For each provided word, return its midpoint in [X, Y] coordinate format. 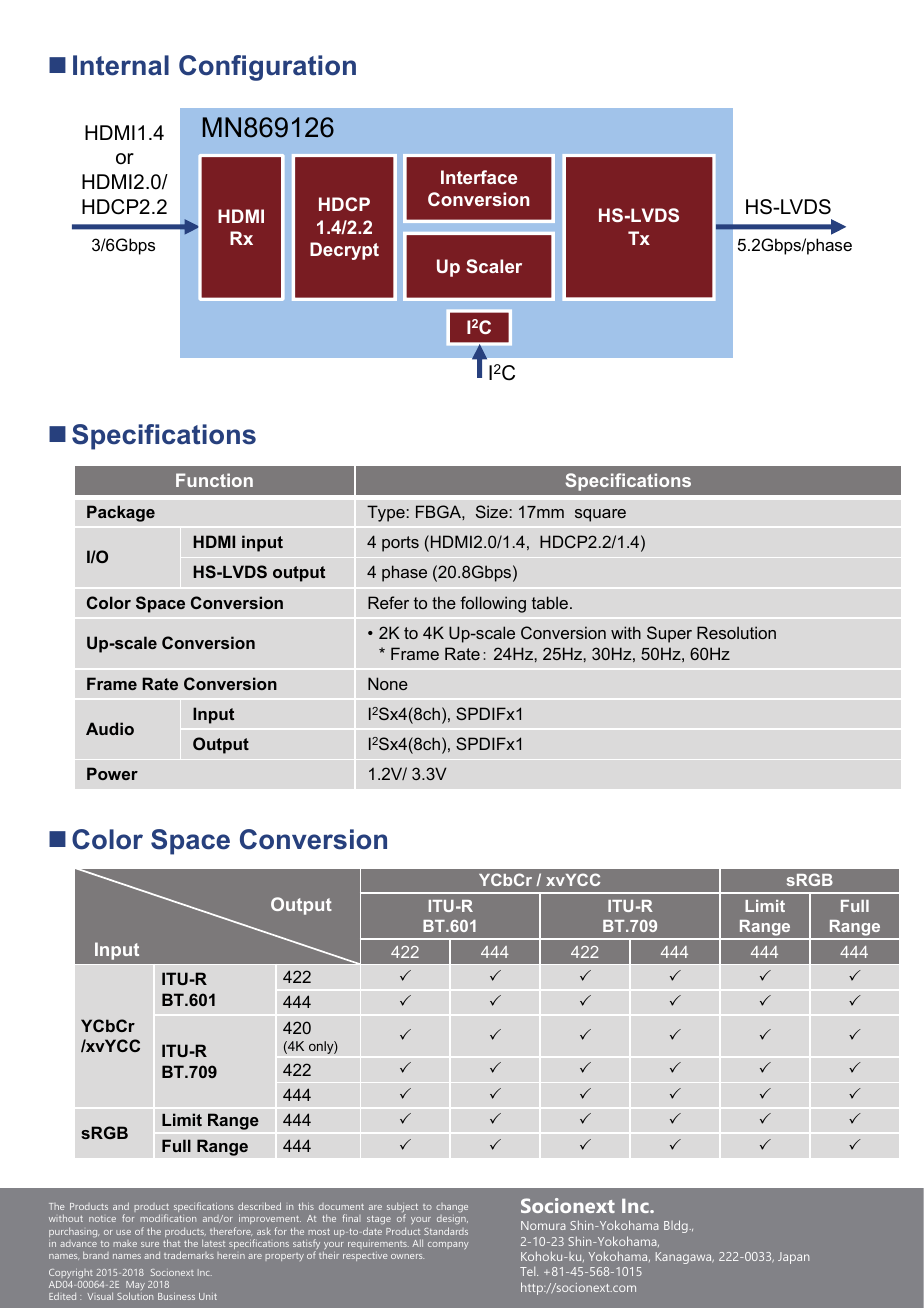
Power [112, 773]
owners [407, 1256]
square [600, 515]
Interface [479, 177]
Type [386, 513]
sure [150, 1244]
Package [121, 513]
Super [669, 634]
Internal [121, 65]
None [388, 683]
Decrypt [344, 251]
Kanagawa [685, 1258]
